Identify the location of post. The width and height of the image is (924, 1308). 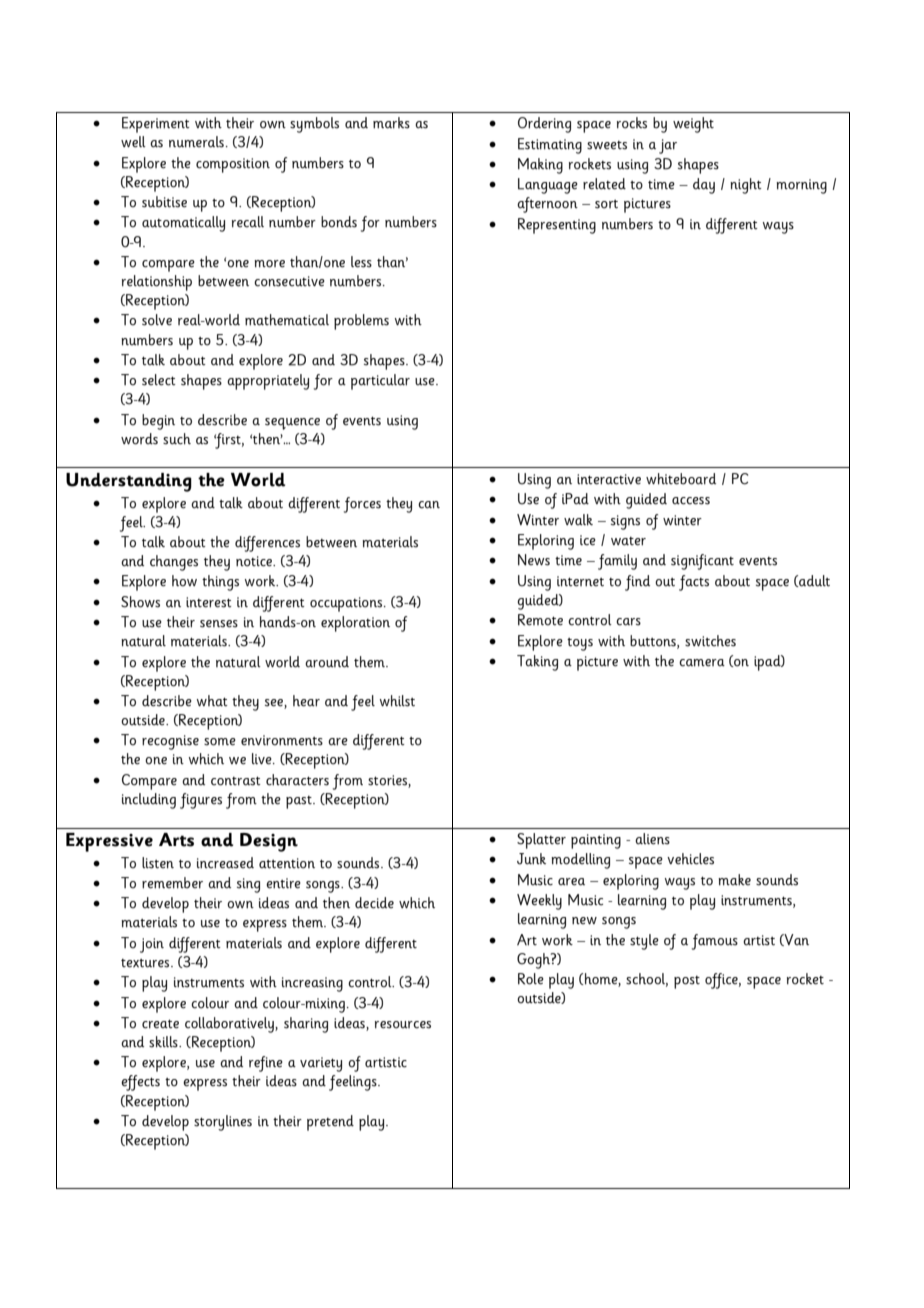
(687, 982).
